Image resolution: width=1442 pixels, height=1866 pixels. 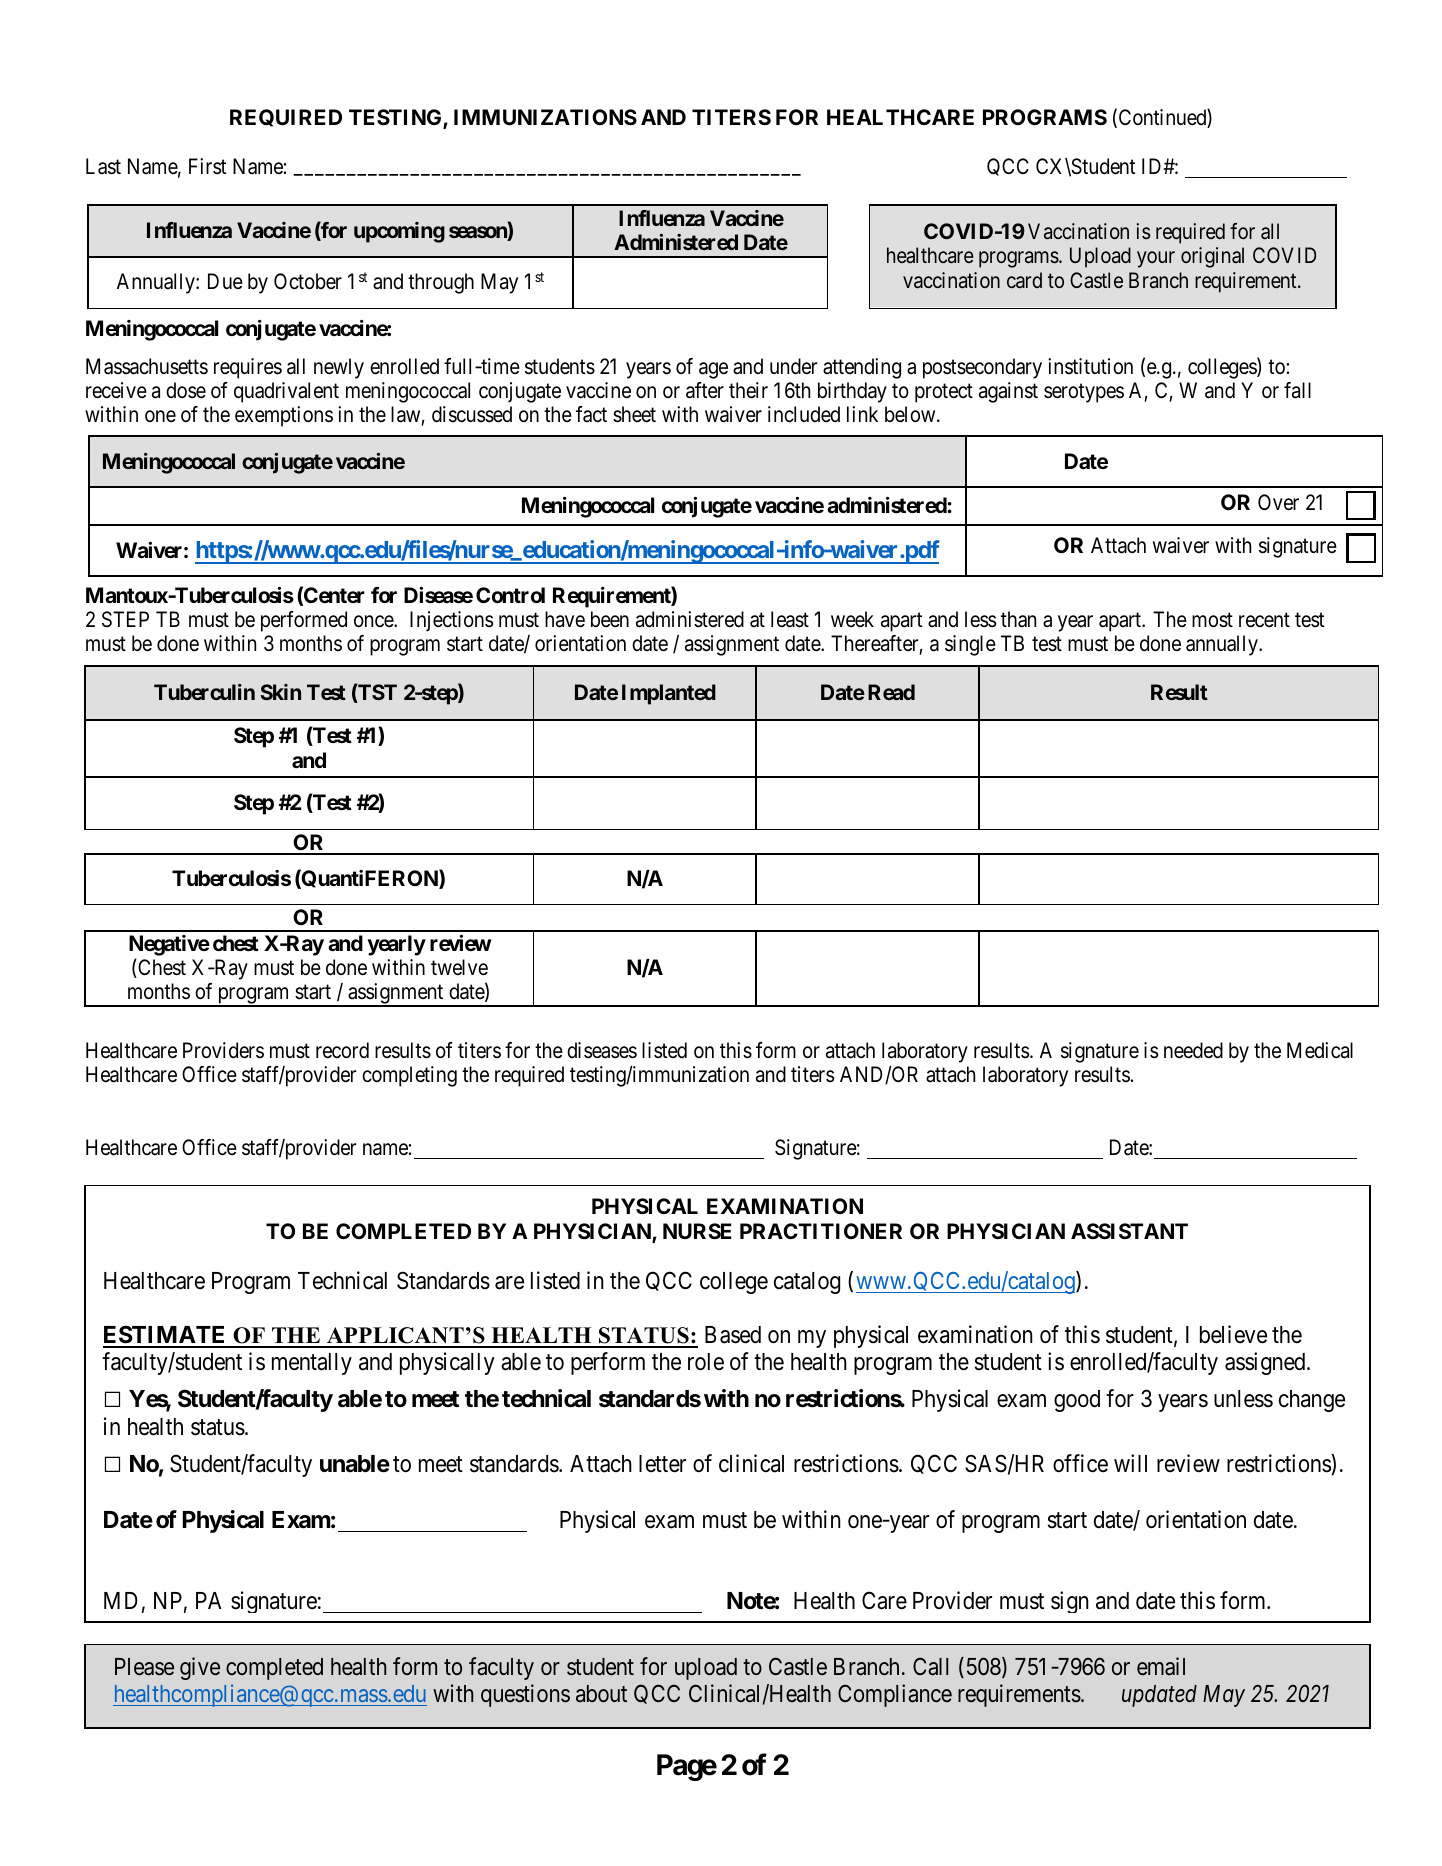 What do you see at coordinates (601, 1694) in the page?
I see `about` at bounding box center [601, 1694].
